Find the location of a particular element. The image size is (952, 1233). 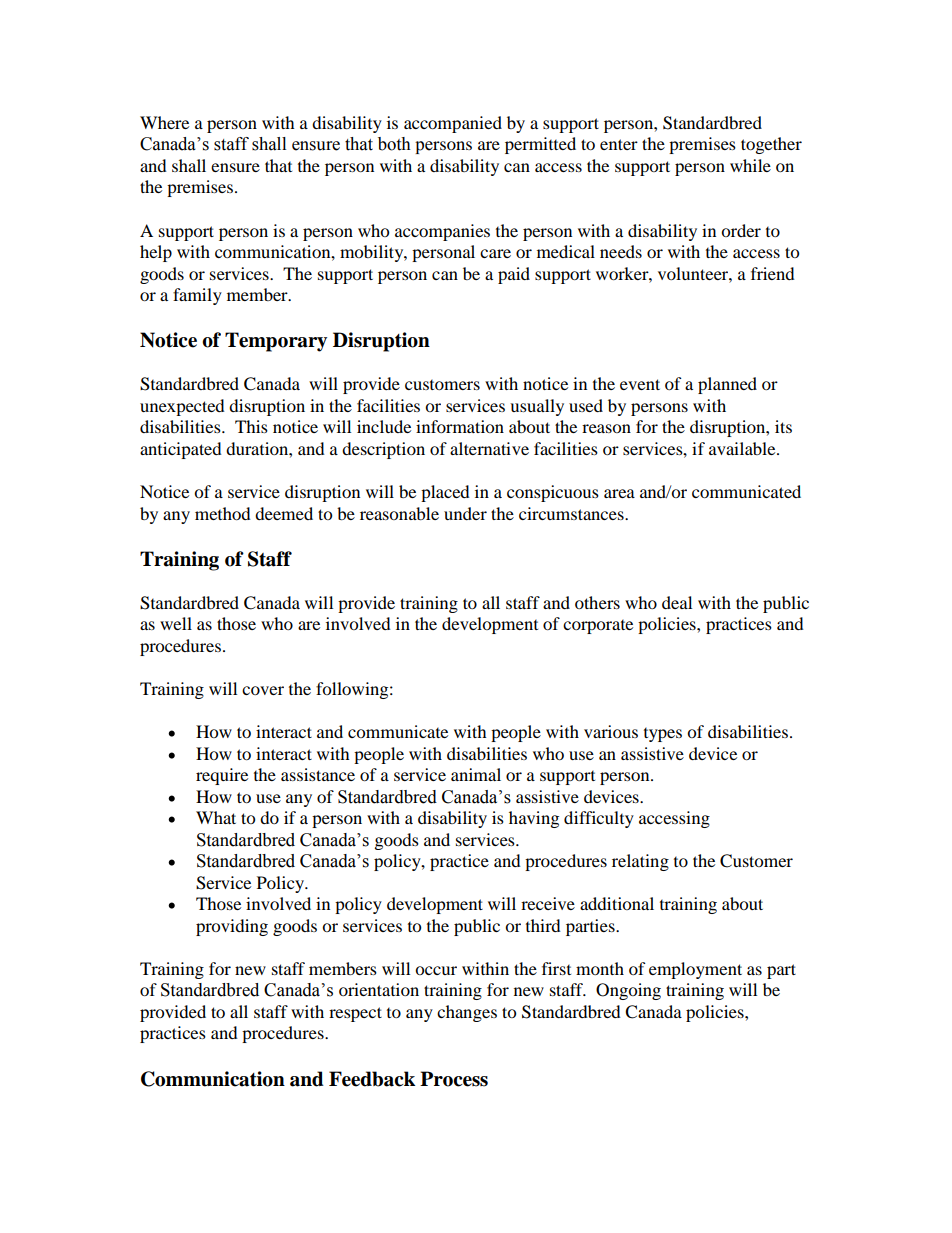

Temporary is located at coordinates (276, 342).
